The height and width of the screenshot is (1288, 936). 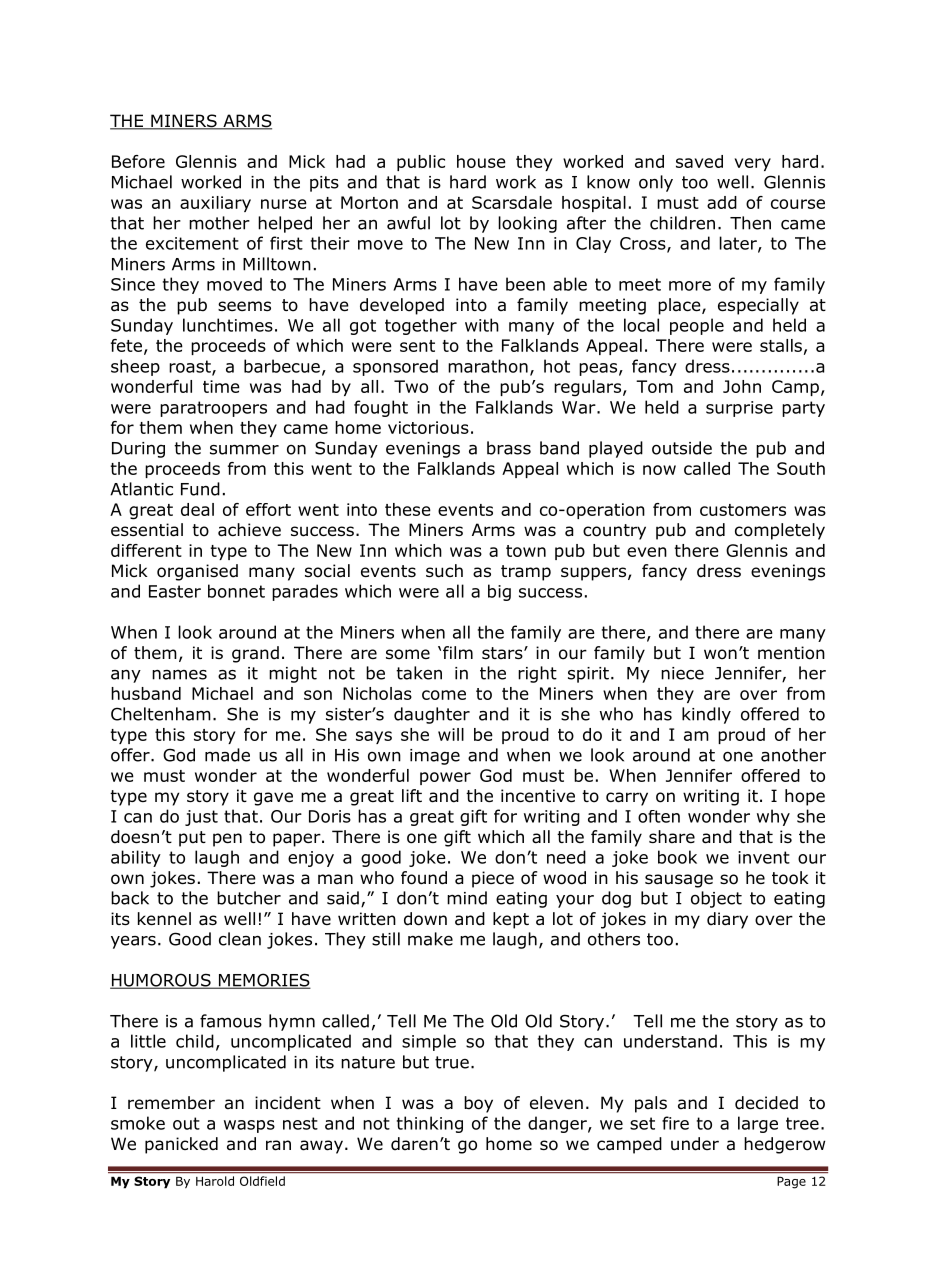 What do you see at coordinates (672, 836) in the screenshot?
I see `share` at bounding box center [672, 836].
